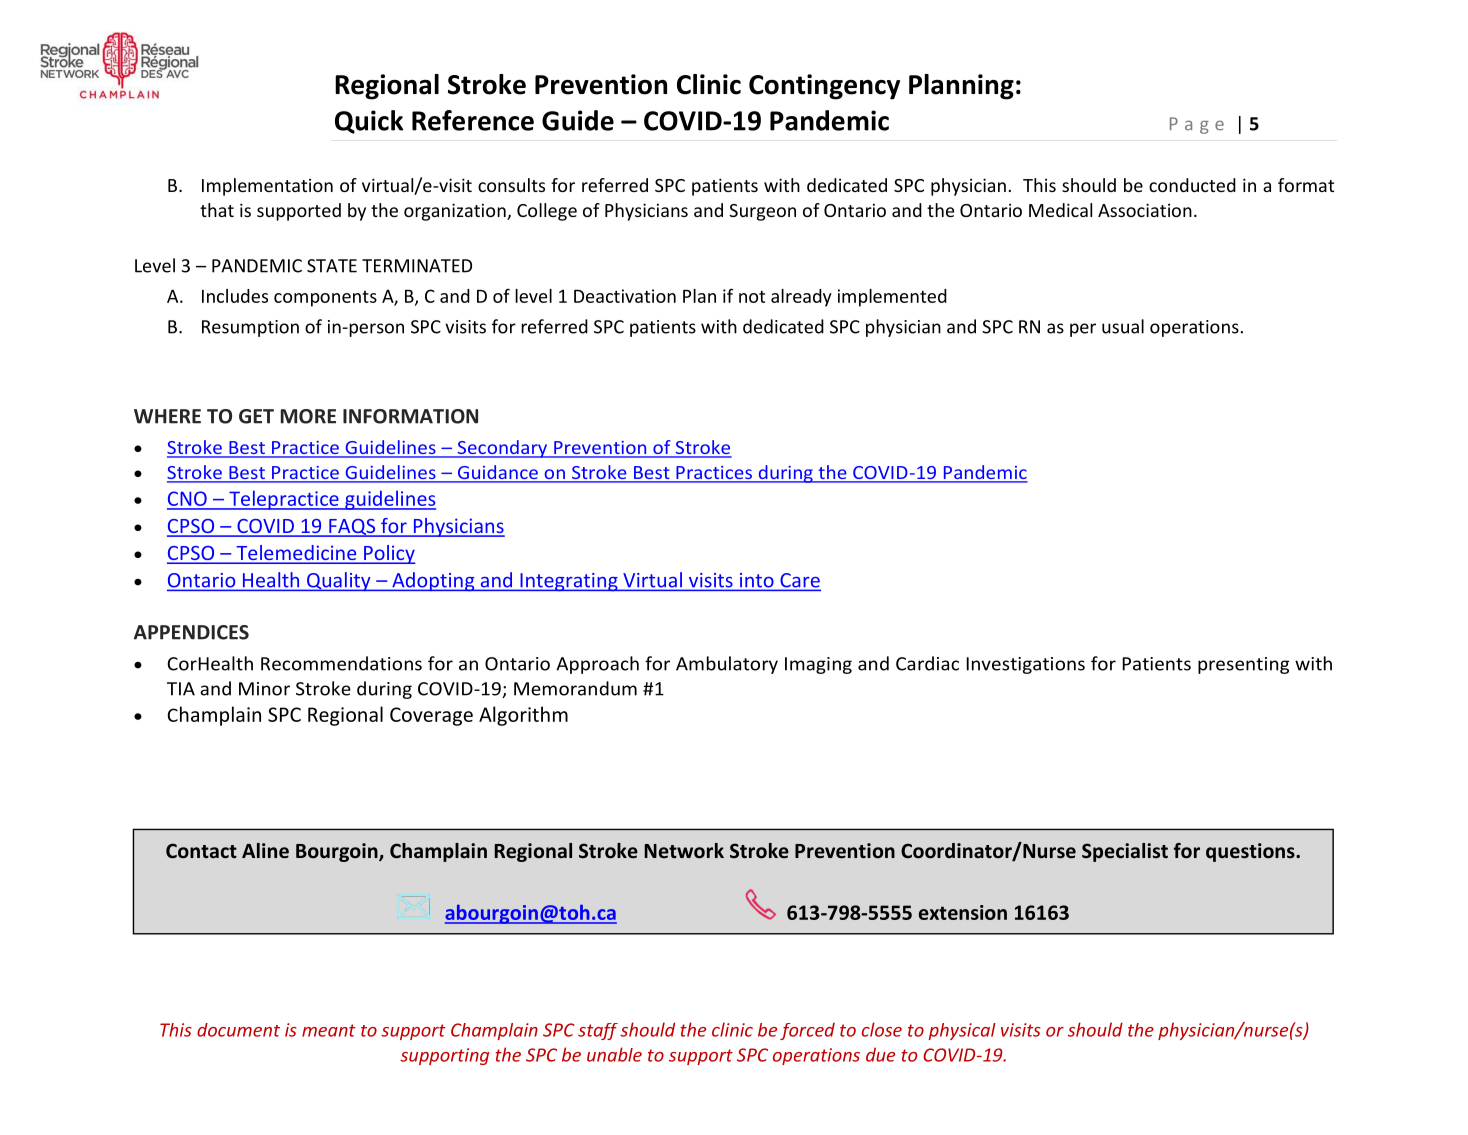  Describe the element at coordinates (329, 1030) in the image. I see `meant` at that location.
